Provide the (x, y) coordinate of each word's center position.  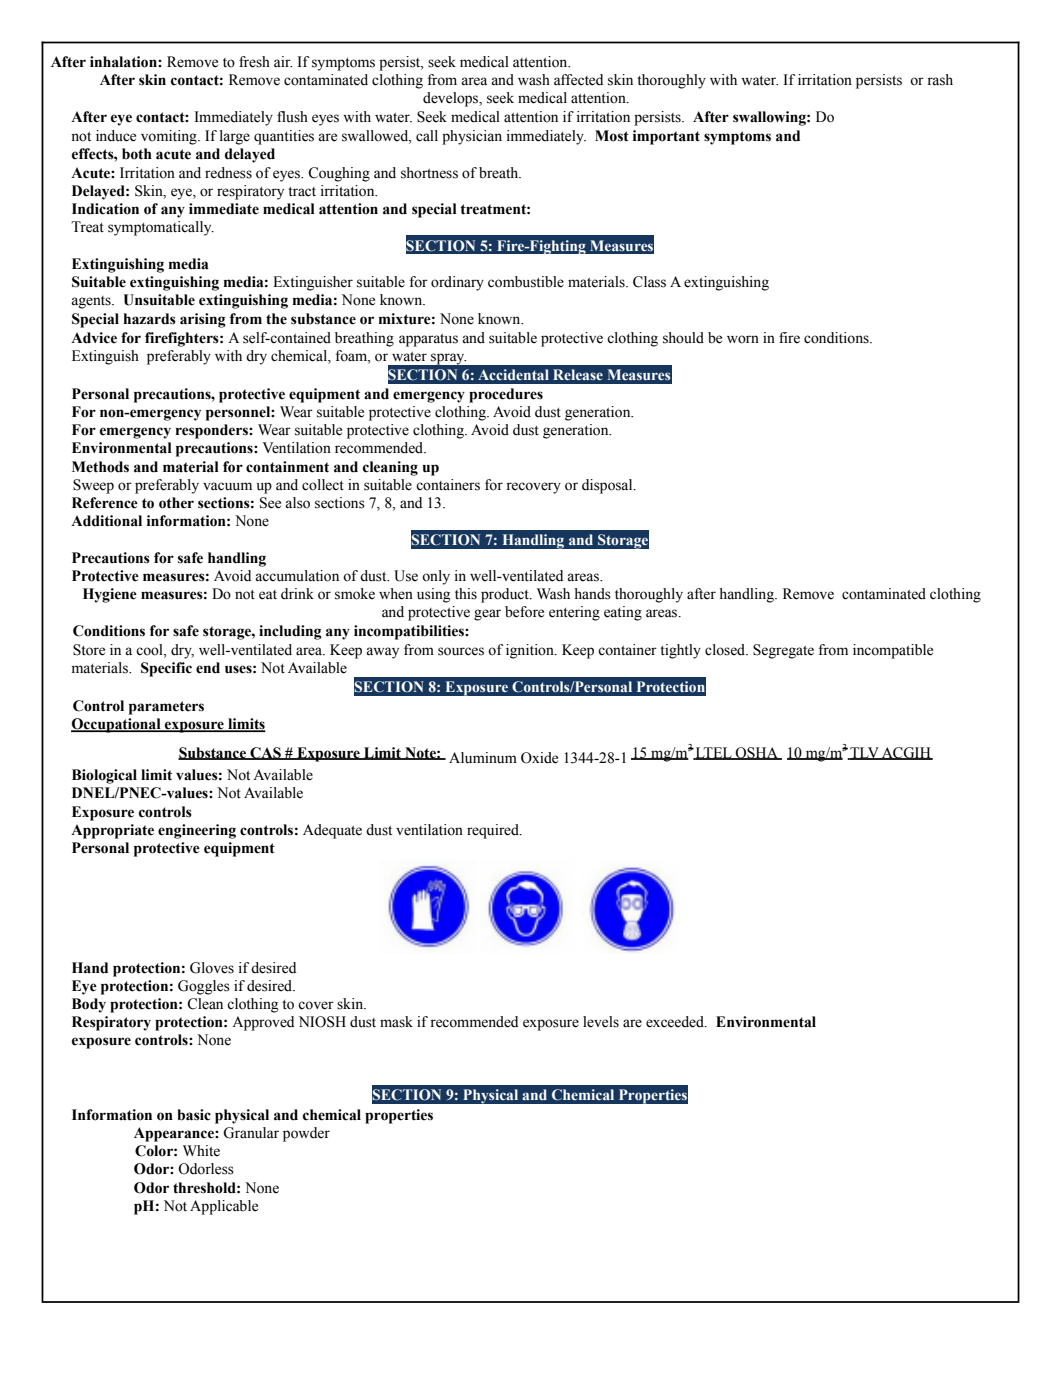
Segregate (783, 651)
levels (601, 1022)
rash (940, 80)
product (506, 595)
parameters (166, 708)
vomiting (170, 137)
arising (203, 320)
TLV (864, 753)
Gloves (212, 968)
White (201, 1151)
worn (743, 339)
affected (578, 80)
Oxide (539, 758)
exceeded (676, 1022)
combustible (526, 282)
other (176, 503)
